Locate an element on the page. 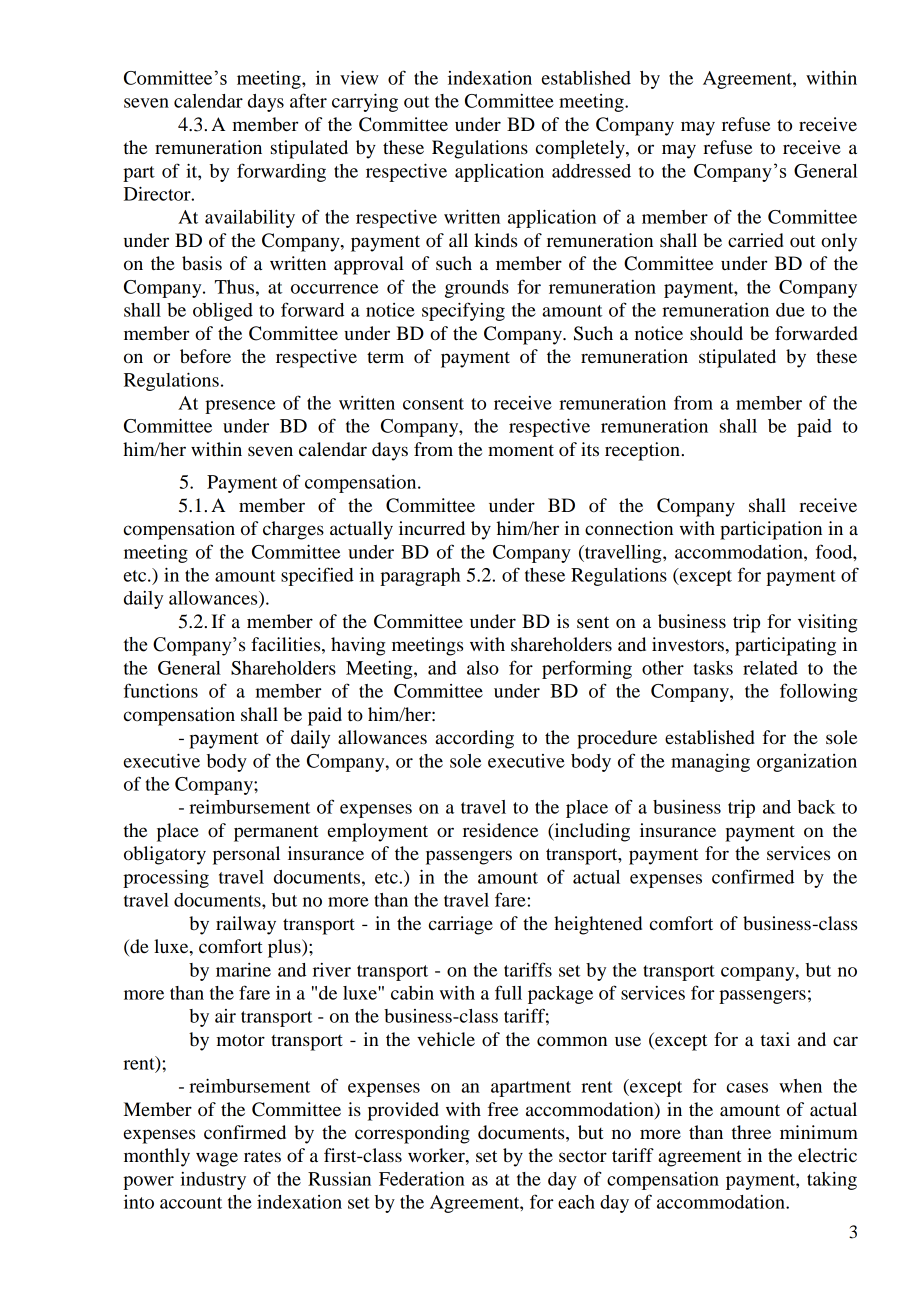 This document has height=1308, width=924. personal is located at coordinates (246, 855).
